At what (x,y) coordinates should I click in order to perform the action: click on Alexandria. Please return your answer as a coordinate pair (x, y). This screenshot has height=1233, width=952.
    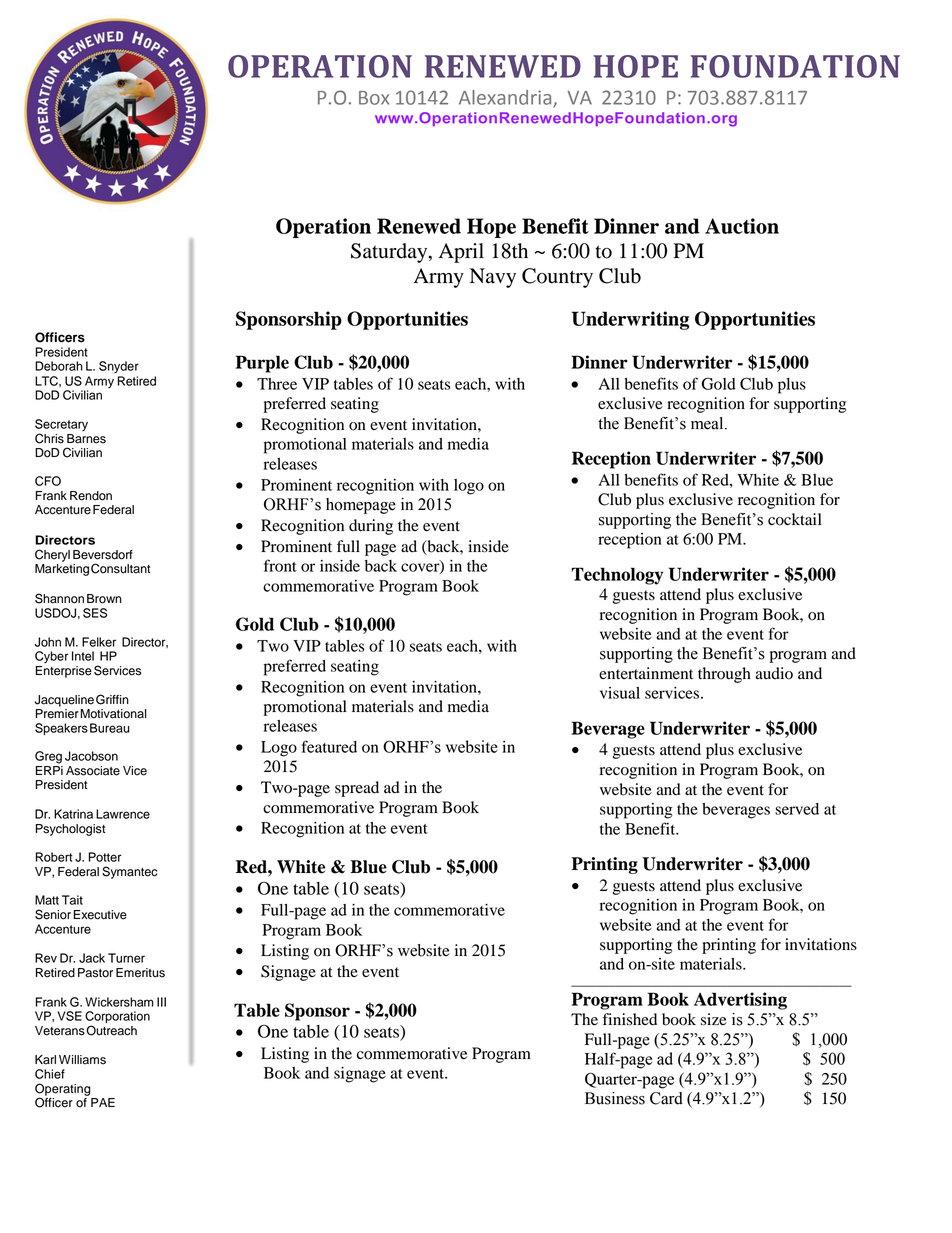
    Looking at the image, I should click on (506, 98).
